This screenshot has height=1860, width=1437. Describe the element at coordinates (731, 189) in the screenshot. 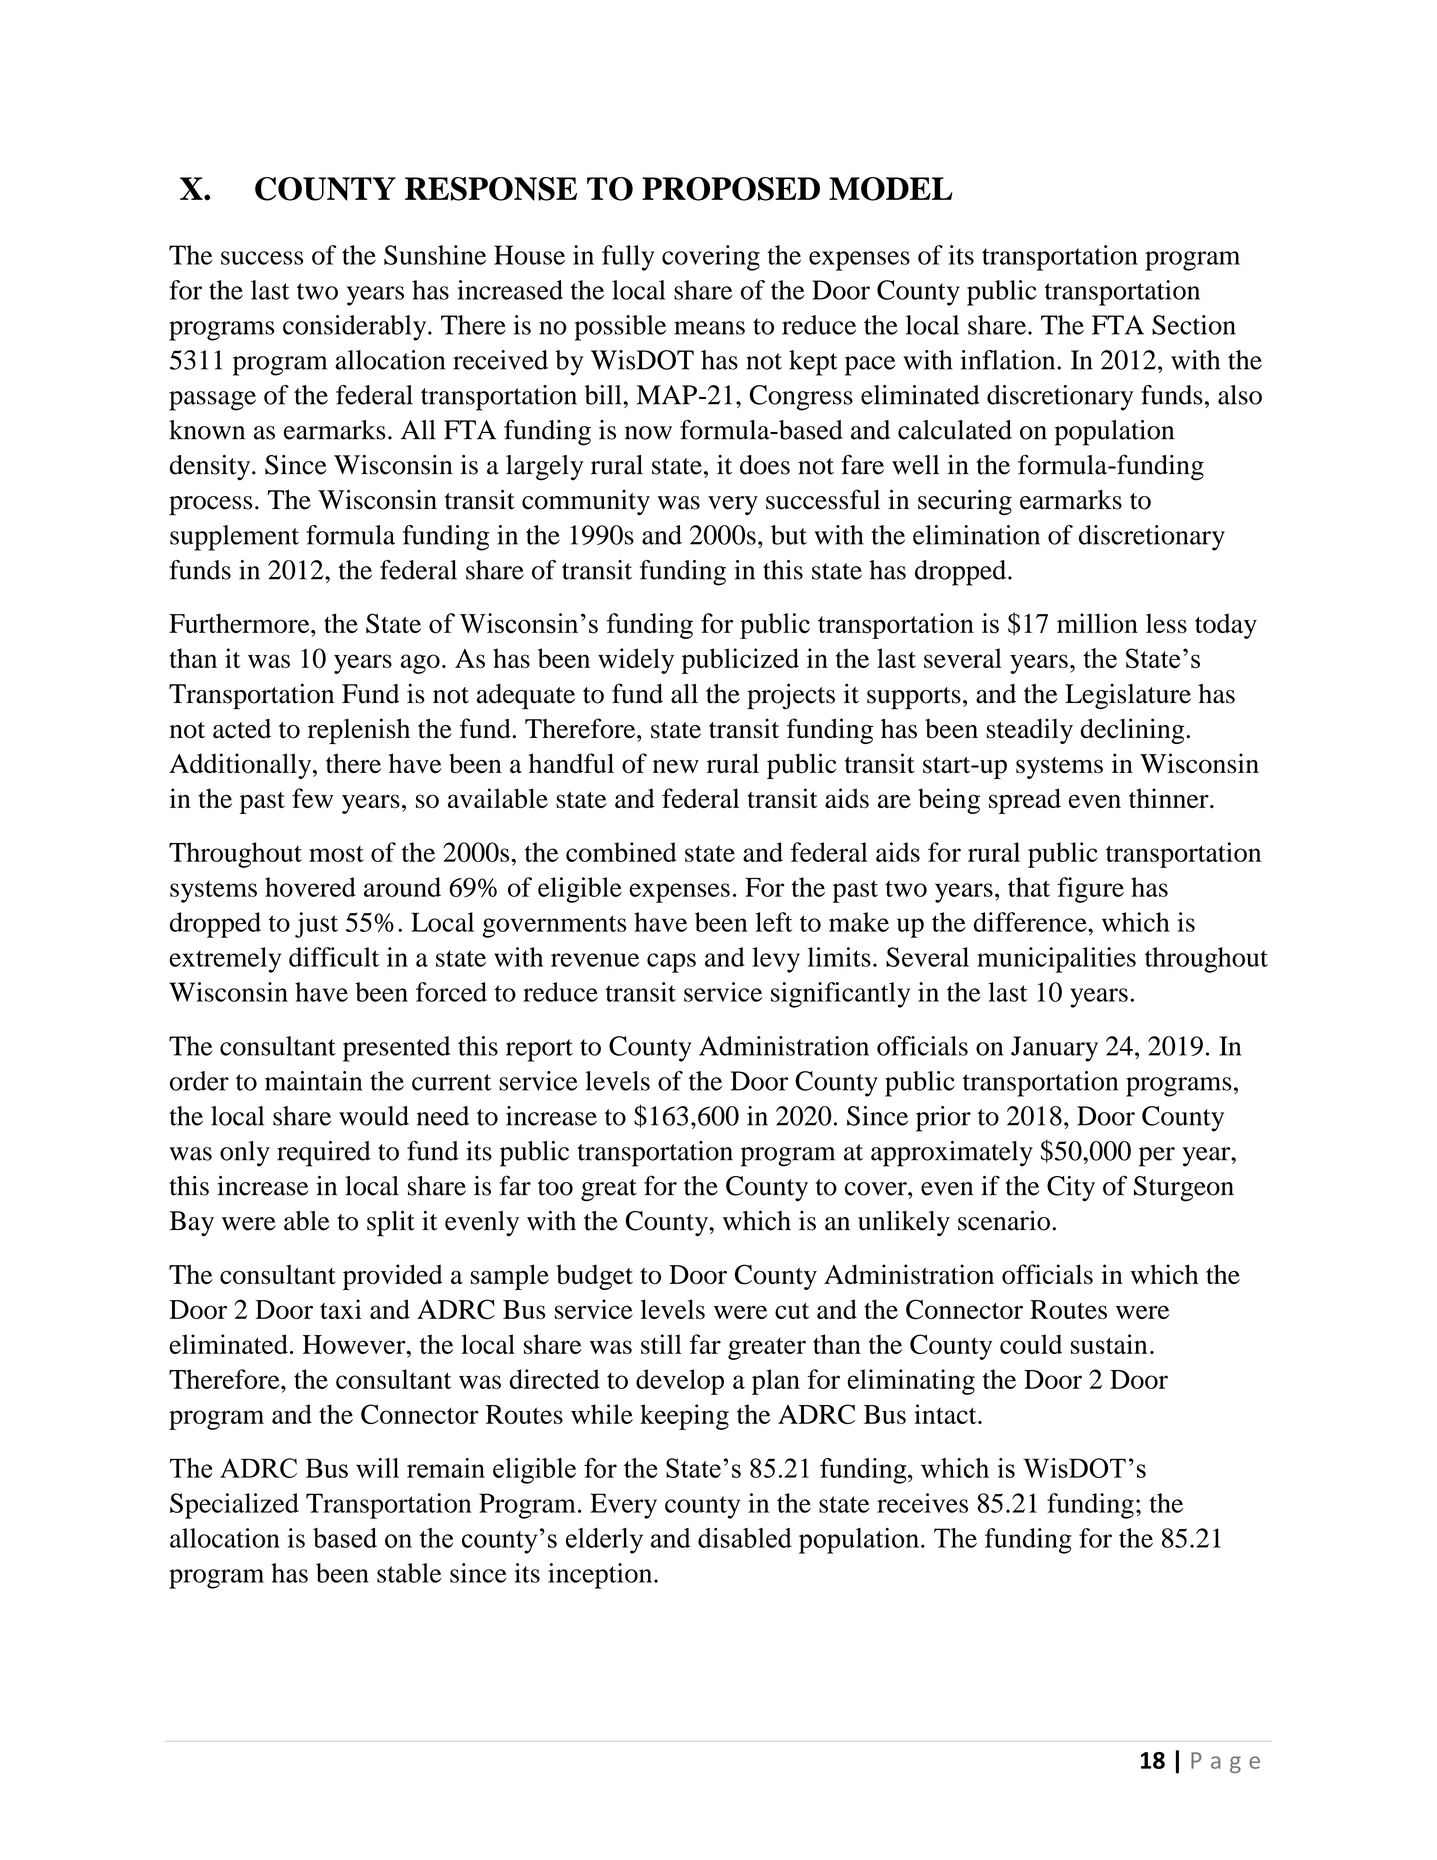

I see `PROPOSED` at that location.
